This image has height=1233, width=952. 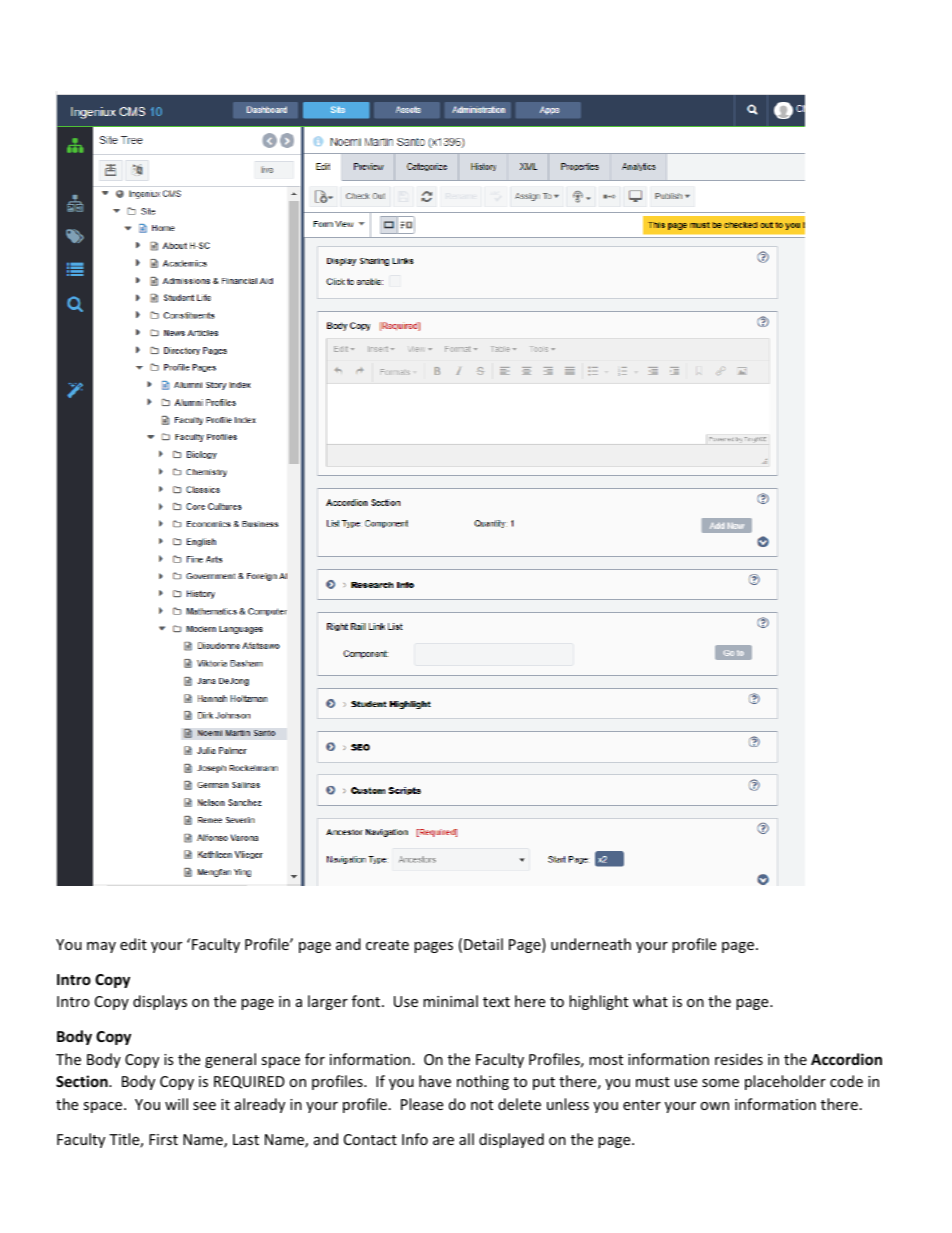 I want to click on what, so click(x=650, y=1001).
